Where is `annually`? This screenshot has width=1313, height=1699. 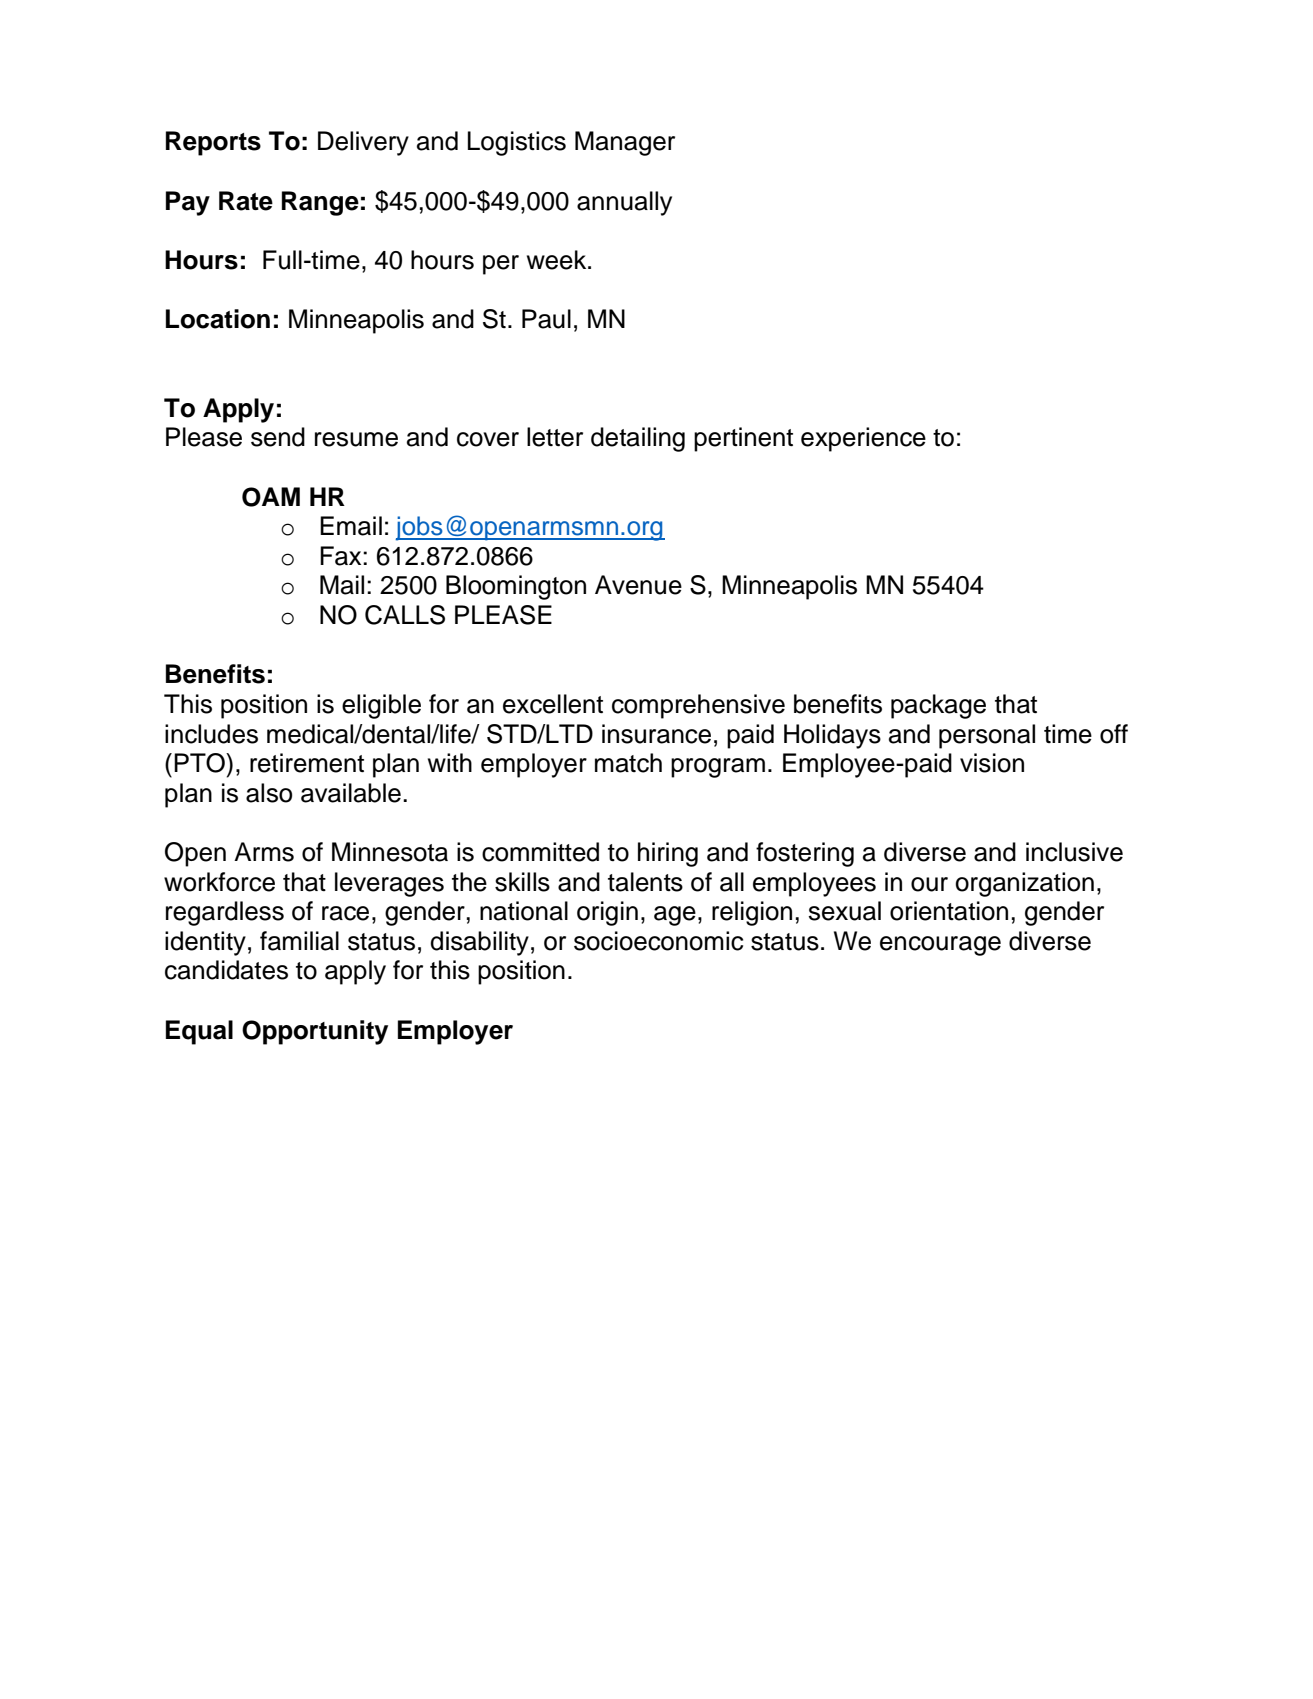 annually is located at coordinates (624, 203).
